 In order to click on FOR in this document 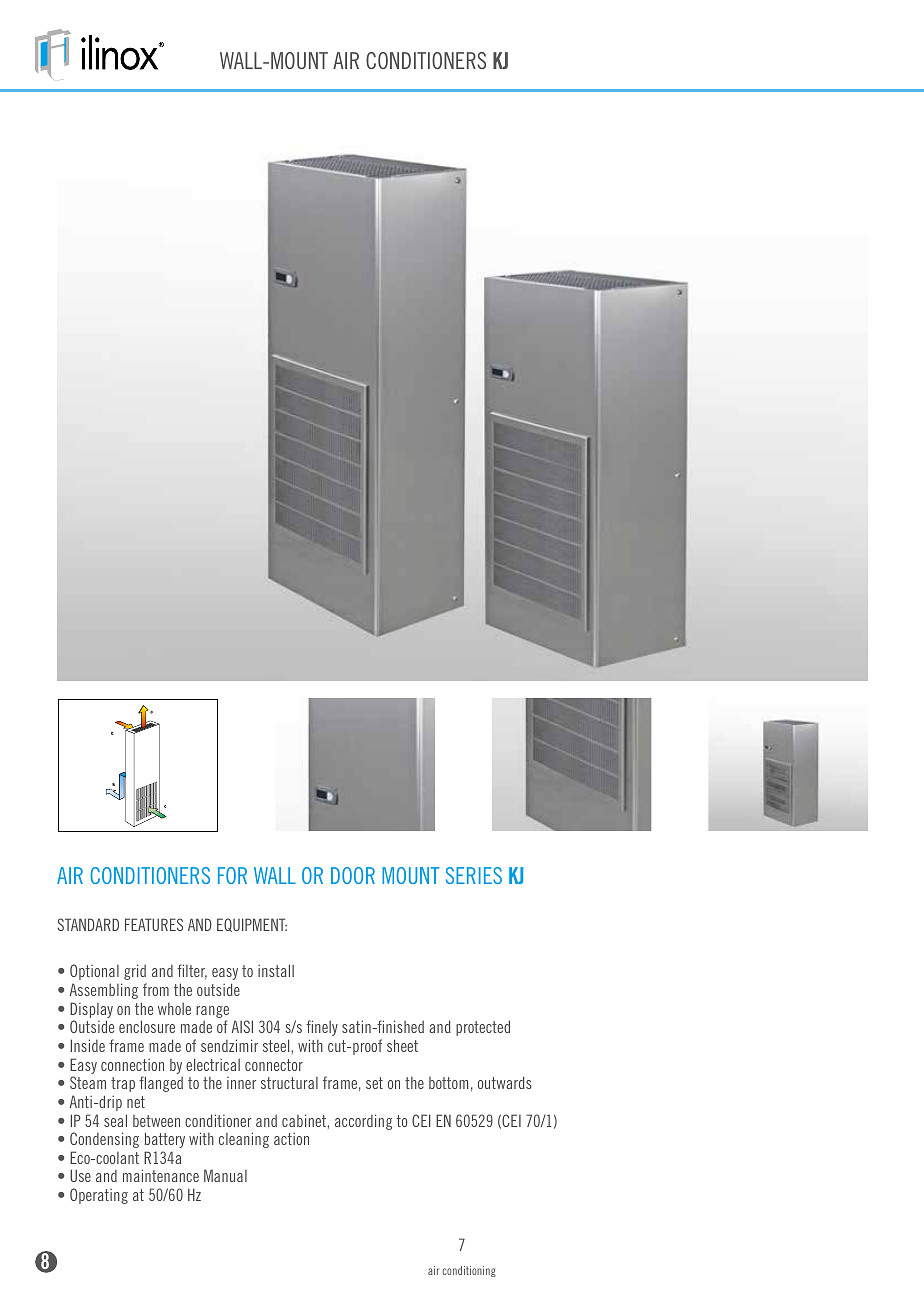, I will do `click(232, 875)`.
